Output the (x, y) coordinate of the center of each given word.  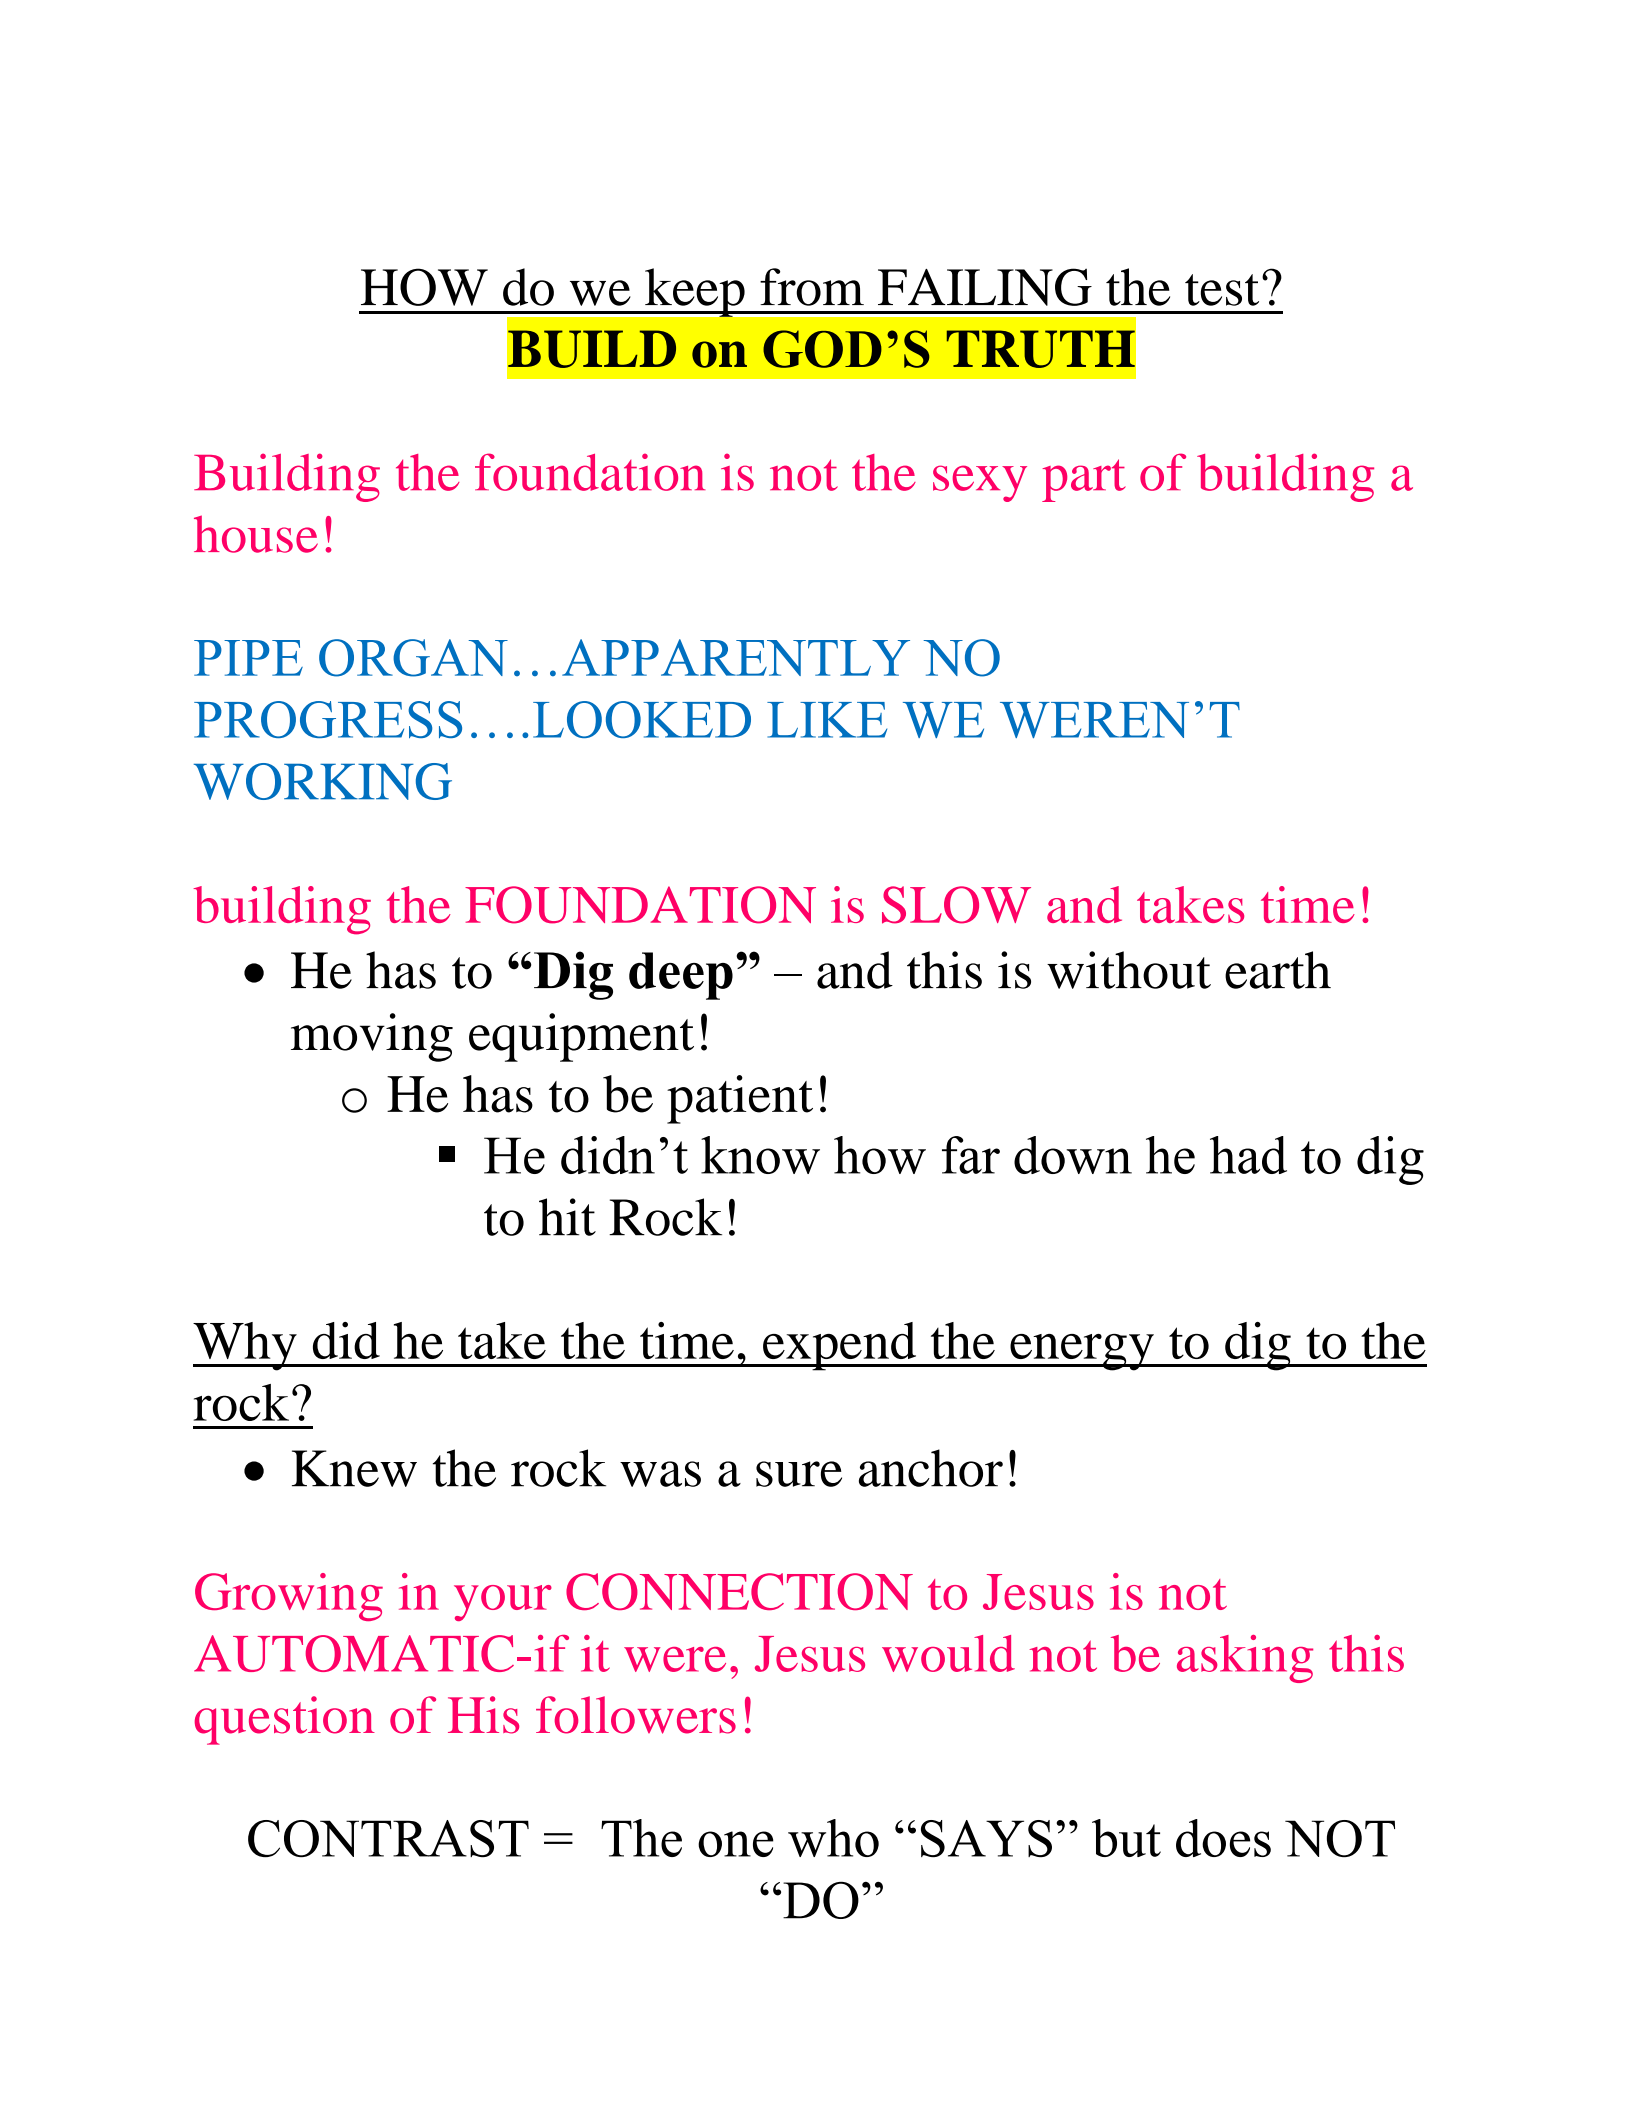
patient (740, 1099)
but (1126, 1838)
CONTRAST (388, 1838)
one (736, 1844)
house (256, 534)
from (812, 287)
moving (372, 1037)
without (1129, 970)
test (1222, 290)
